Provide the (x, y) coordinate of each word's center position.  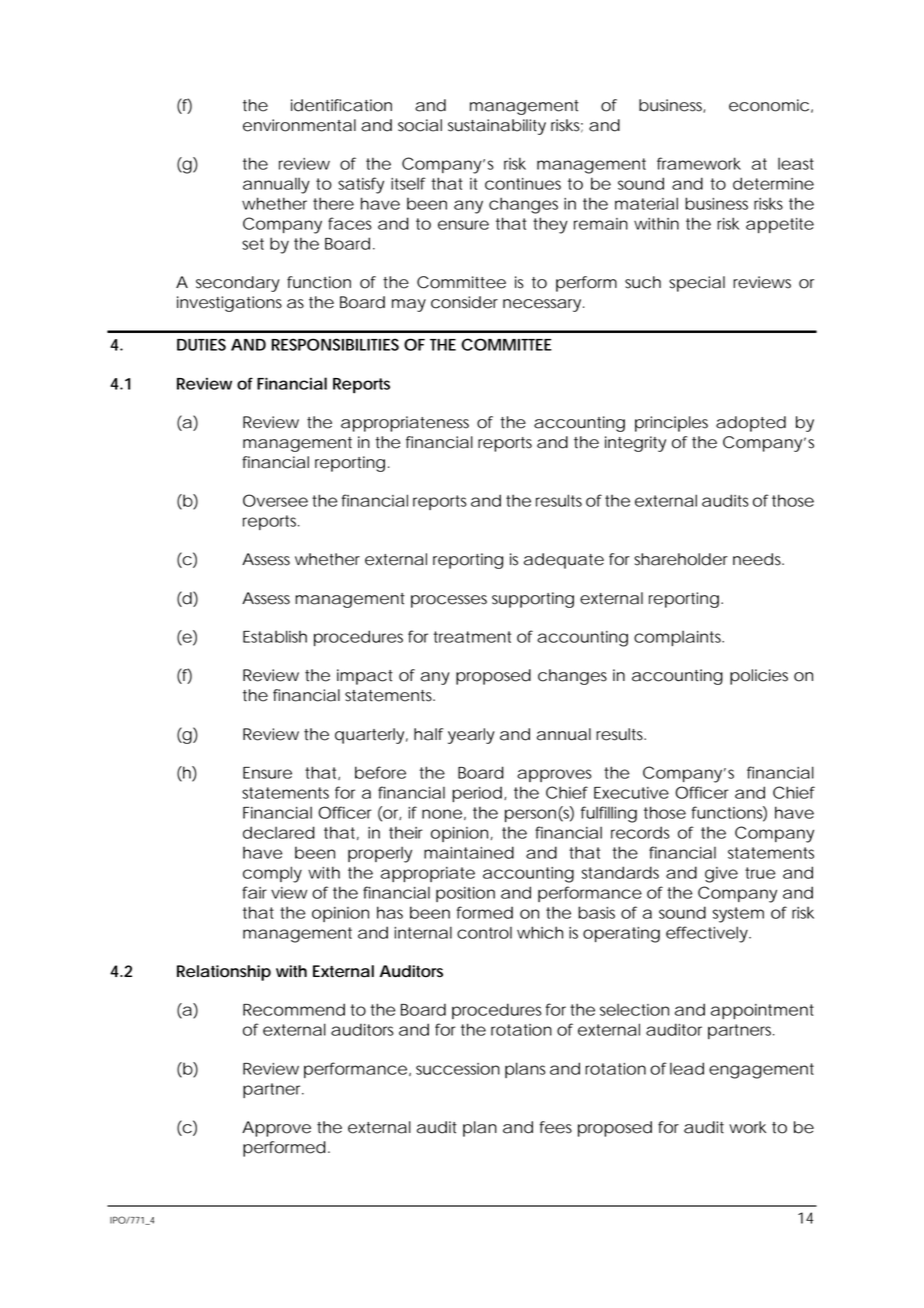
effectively (707, 934)
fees (556, 1127)
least (796, 164)
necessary (542, 305)
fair (254, 892)
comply (272, 874)
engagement (761, 1071)
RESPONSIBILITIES (335, 344)
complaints (678, 638)
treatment (472, 637)
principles (671, 424)
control (484, 933)
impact (365, 677)
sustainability (497, 127)
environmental (299, 125)
